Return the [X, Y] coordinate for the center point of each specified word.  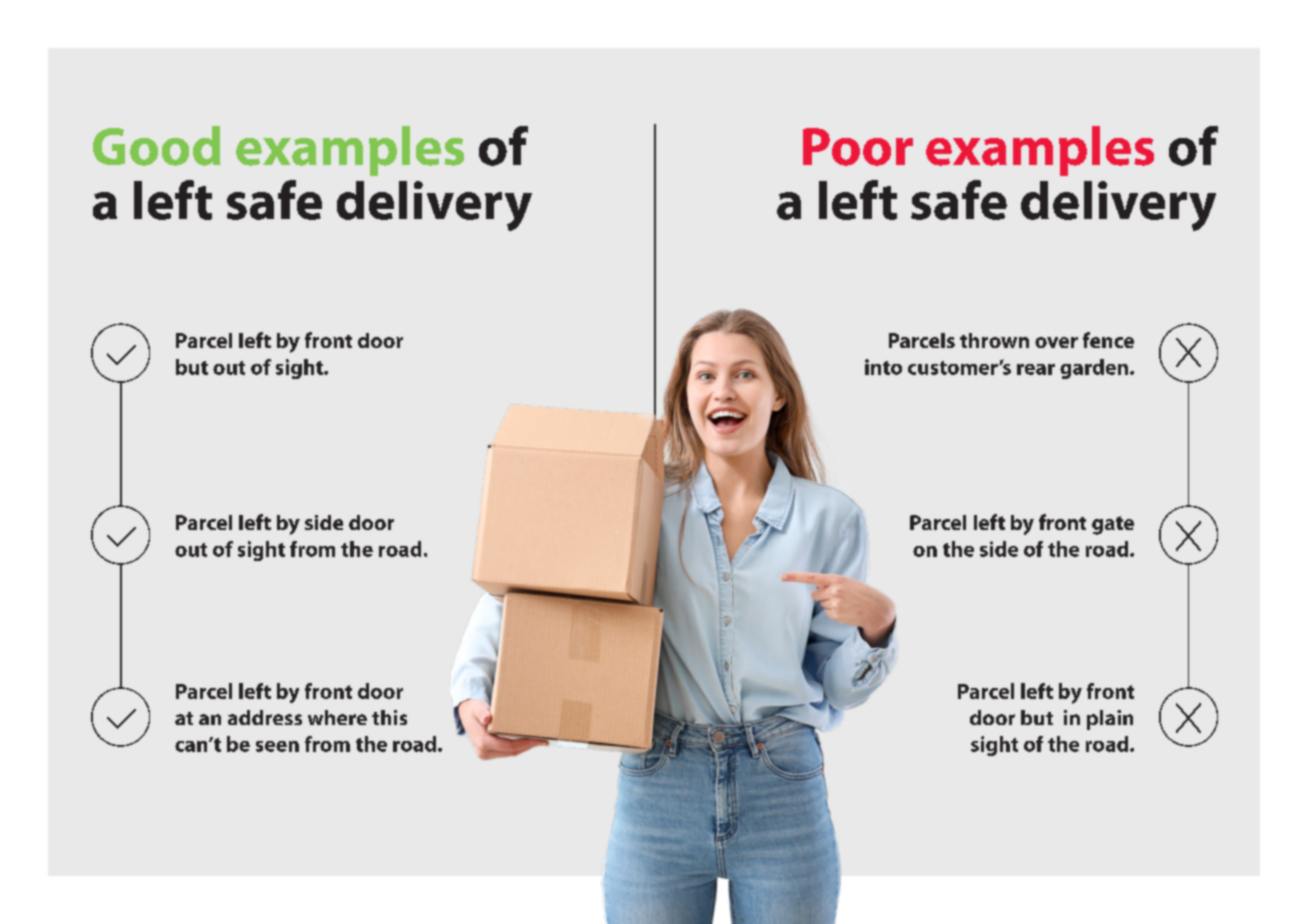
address [265, 717]
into [883, 367]
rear [1036, 369]
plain [1110, 720]
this [389, 717]
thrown [994, 340]
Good [157, 146]
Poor [858, 147]
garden [1094, 369]
